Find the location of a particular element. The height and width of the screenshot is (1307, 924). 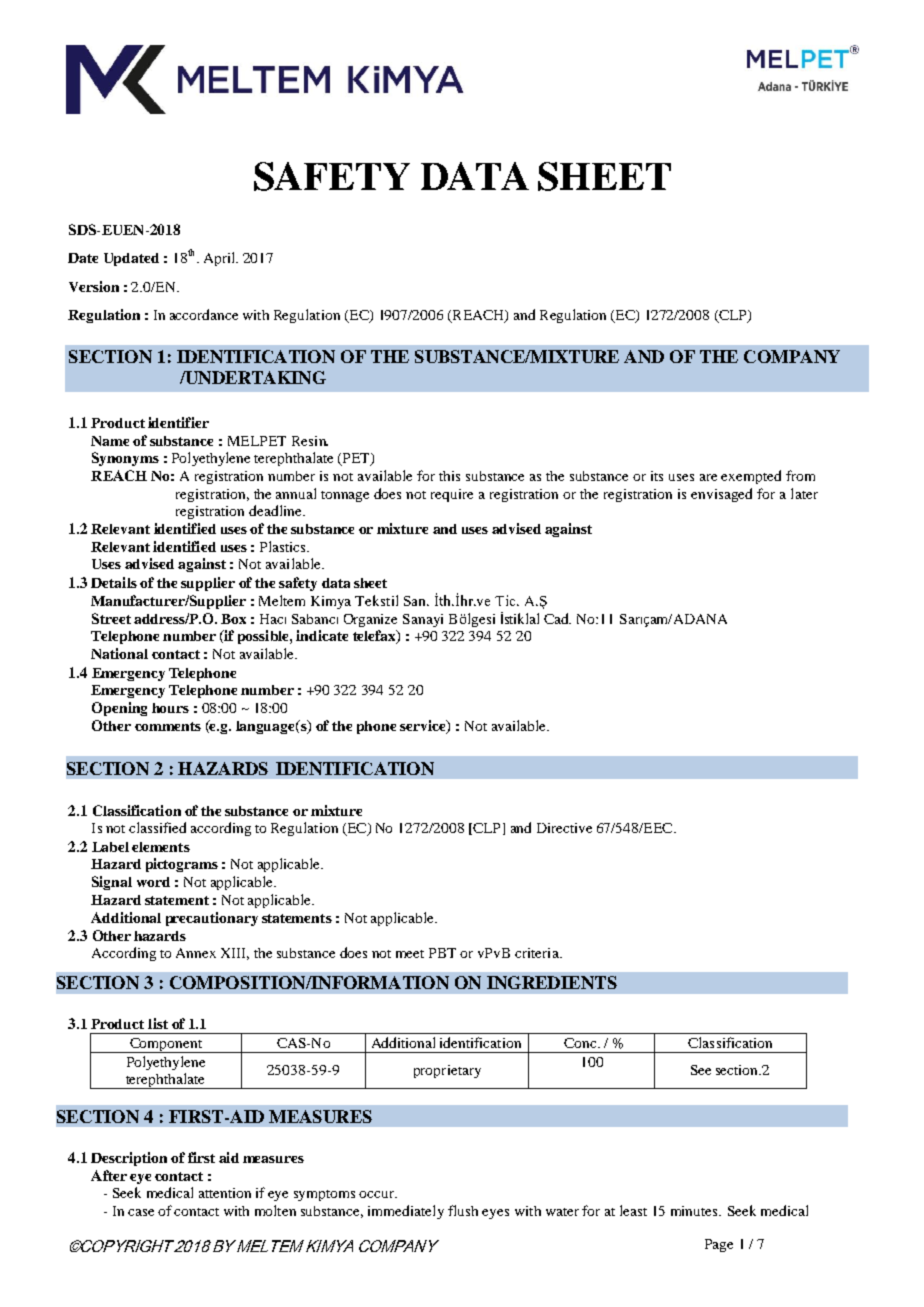

are is located at coordinates (708, 477).
